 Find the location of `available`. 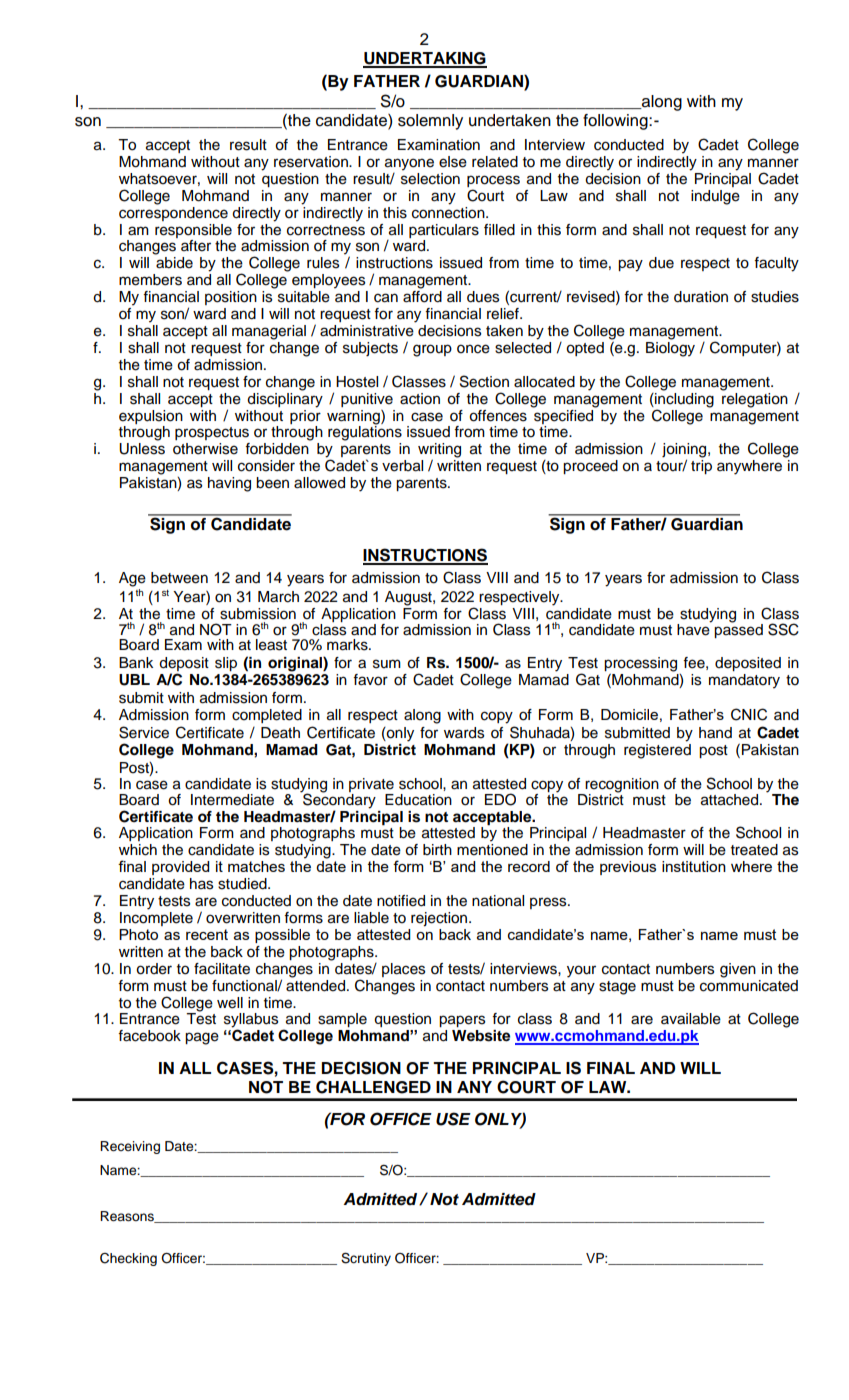

available is located at coordinates (691, 1019).
